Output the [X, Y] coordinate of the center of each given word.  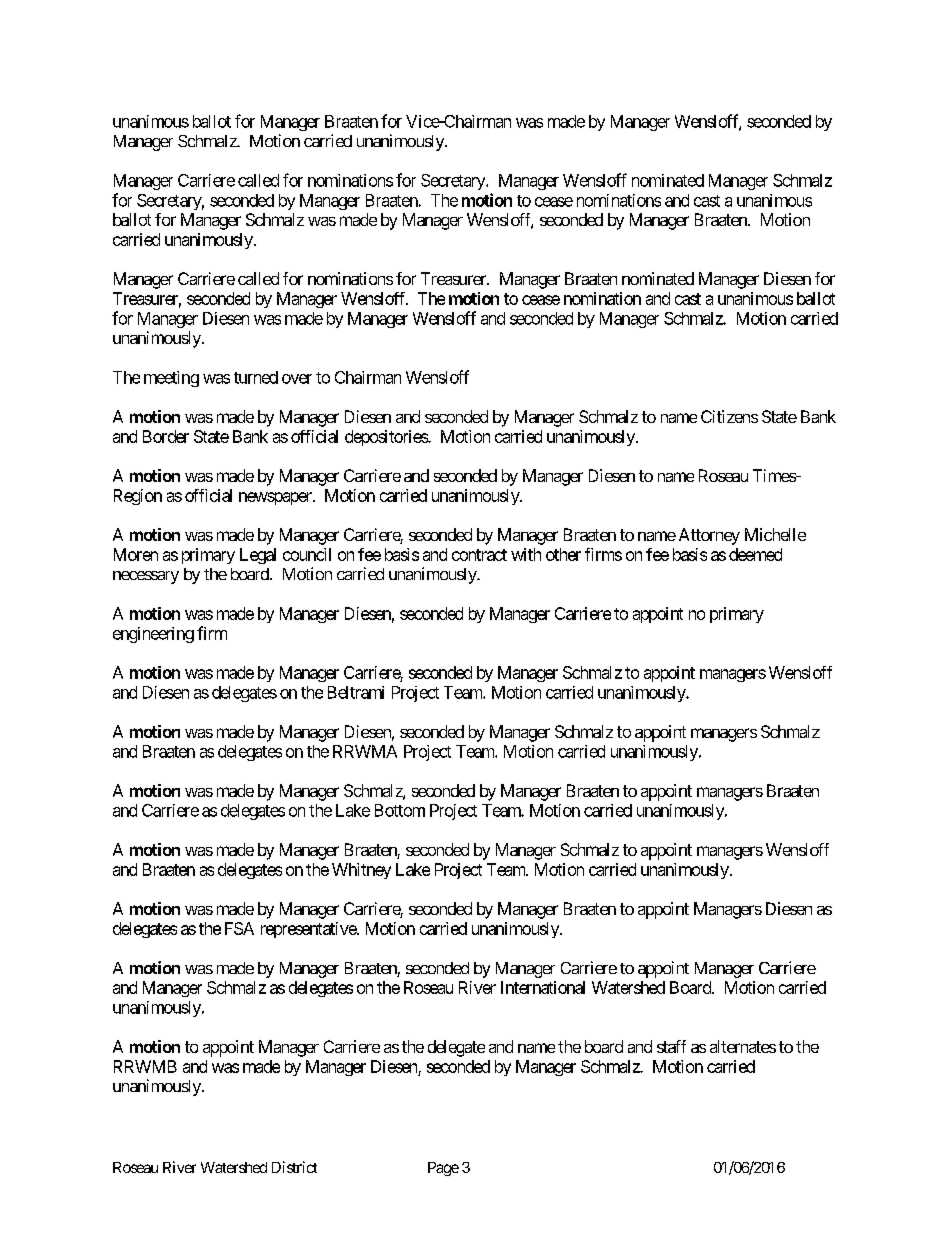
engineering [153, 635]
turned [256, 377]
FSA [239, 928]
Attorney [709, 536]
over [297, 379]
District [294, 1167]
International [543, 987]
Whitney [361, 871]
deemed [755, 554]
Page [443, 1169]
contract [479, 555]
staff [671, 1046]
